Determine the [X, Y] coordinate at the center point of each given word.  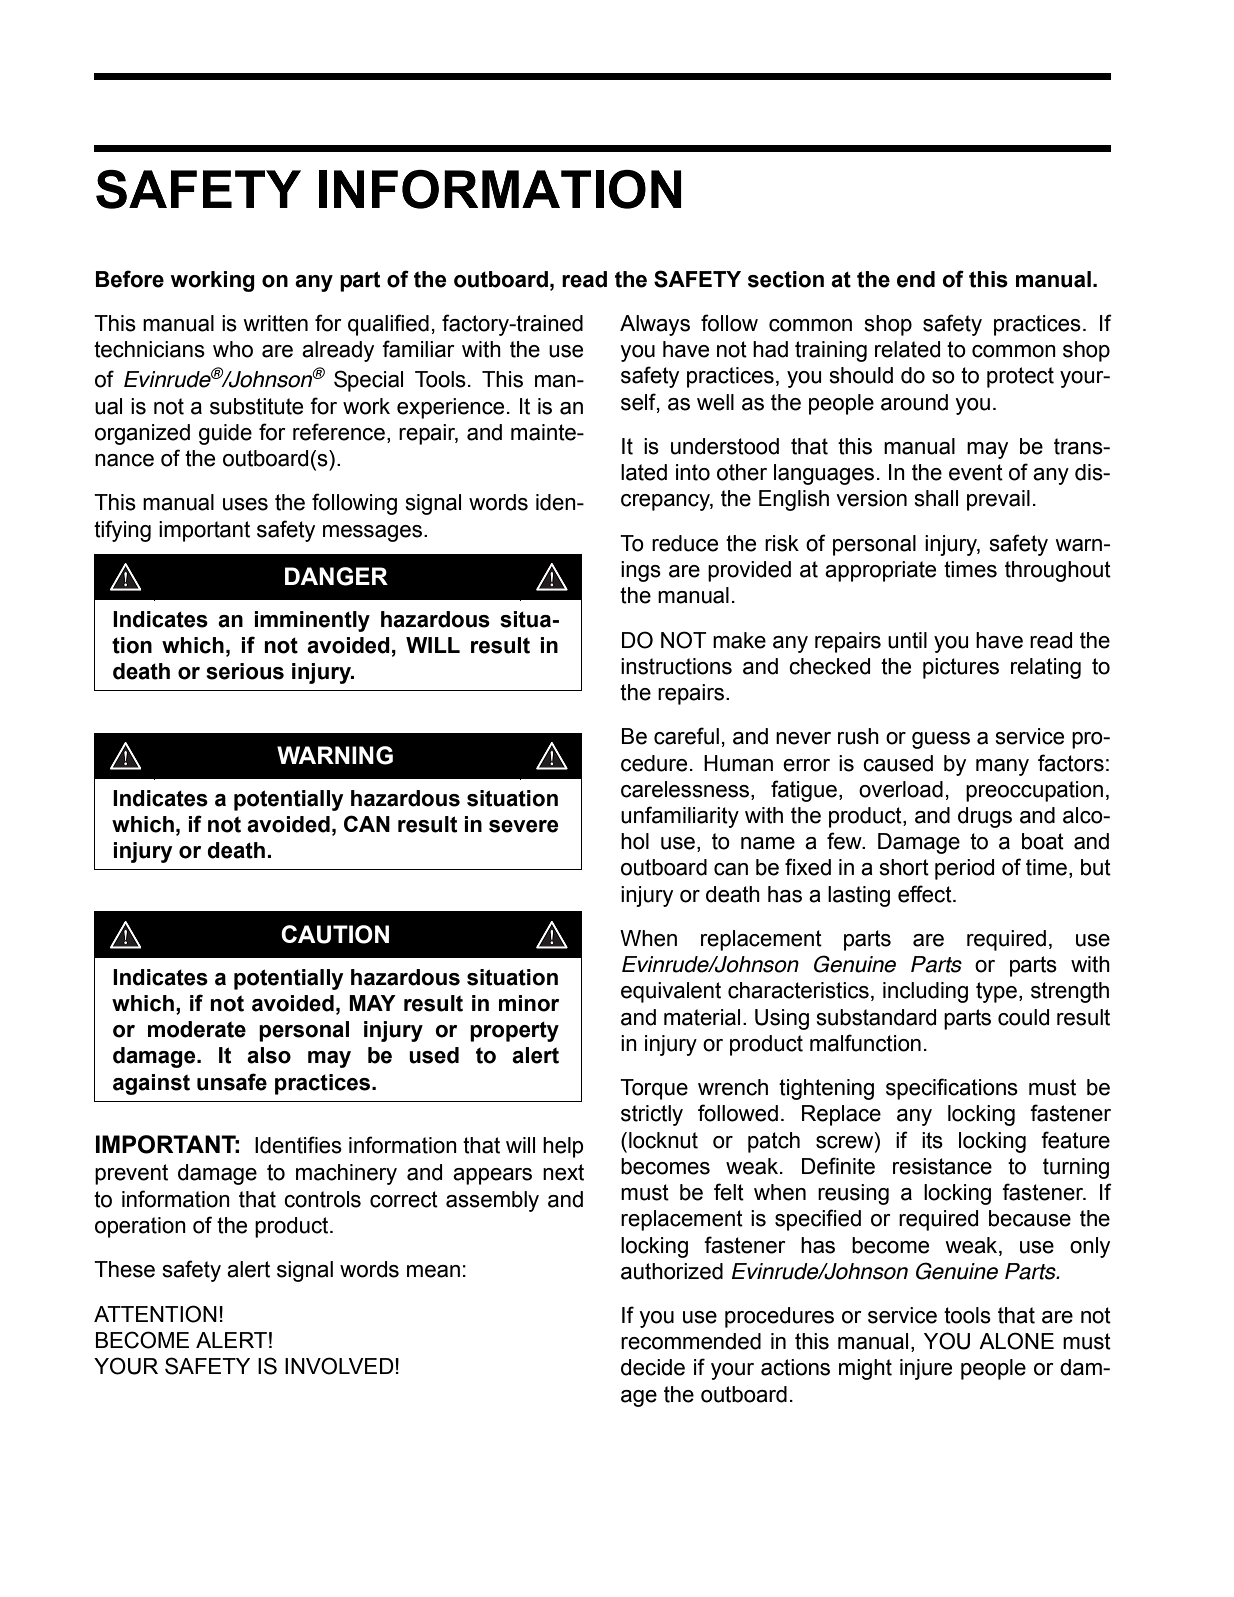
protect [1020, 377]
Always [655, 325]
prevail [998, 500]
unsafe [232, 1082]
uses [245, 504]
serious [245, 671]
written [275, 323]
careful [686, 736]
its [932, 1140]
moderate [197, 1029]
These [124, 1269]
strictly [652, 1115]
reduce [685, 543]
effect [926, 894]
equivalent [671, 992]
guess [941, 740]
